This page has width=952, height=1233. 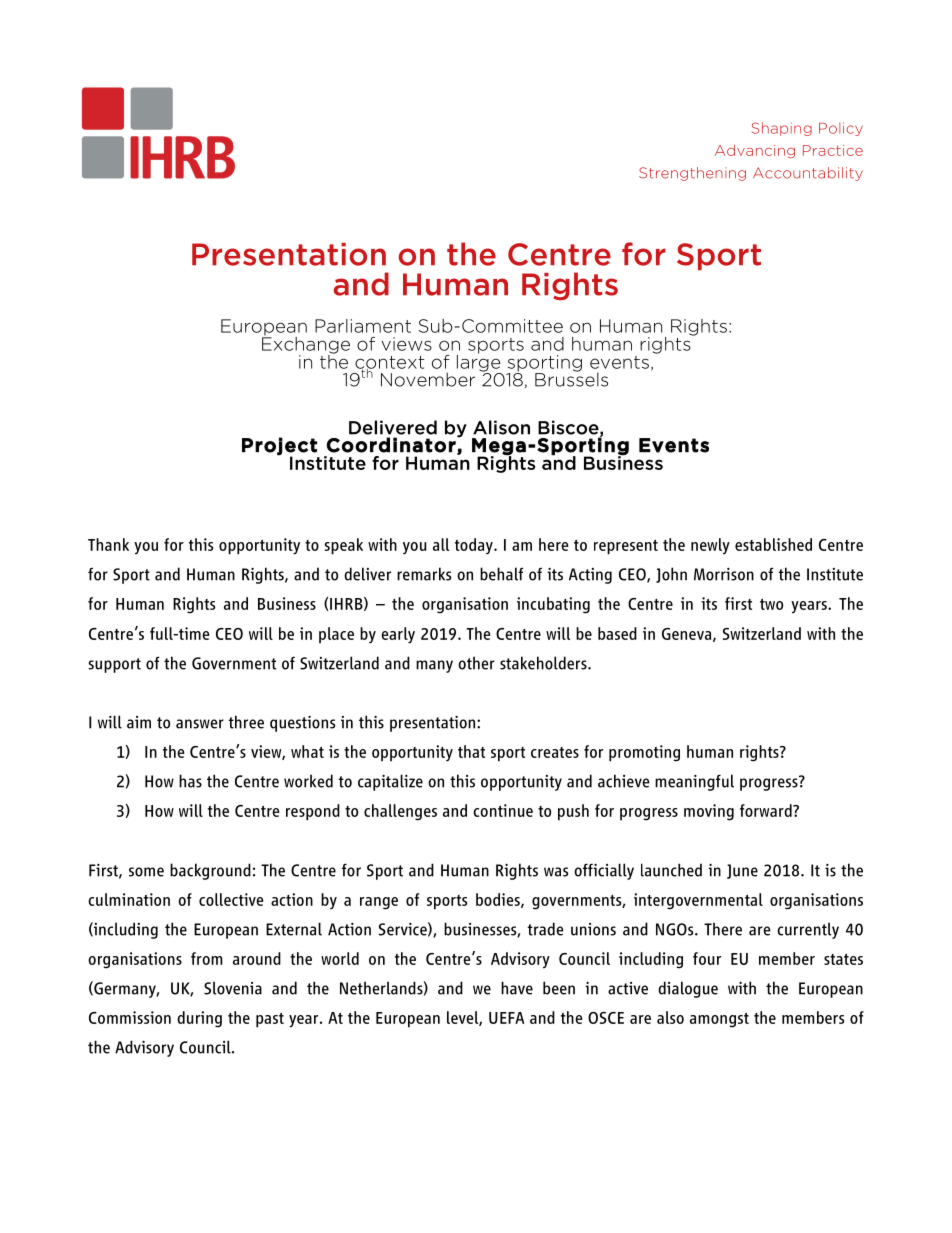 I want to click on Project, so click(x=279, y=447).
